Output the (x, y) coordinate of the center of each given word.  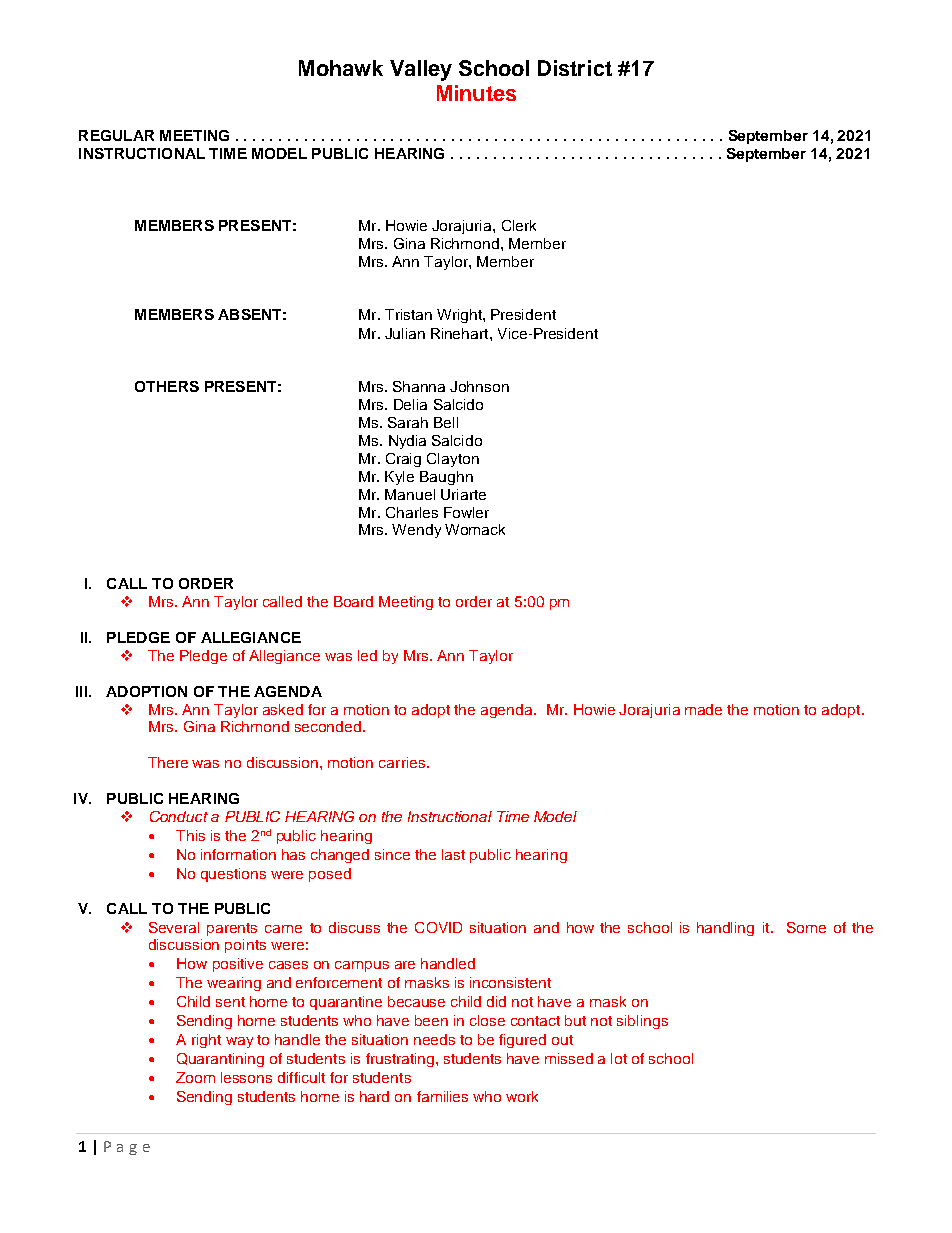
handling (725, 929)
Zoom (195, 1077)
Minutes (476, 93)
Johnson (479, 386)
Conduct (179, 816)
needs (434, 1039)
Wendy (416, 531)
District (575, 68)
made (703, 709)
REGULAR (116, 135)
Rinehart (461, 333)
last (453, 854)
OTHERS (167, 386)
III (81, 691)
